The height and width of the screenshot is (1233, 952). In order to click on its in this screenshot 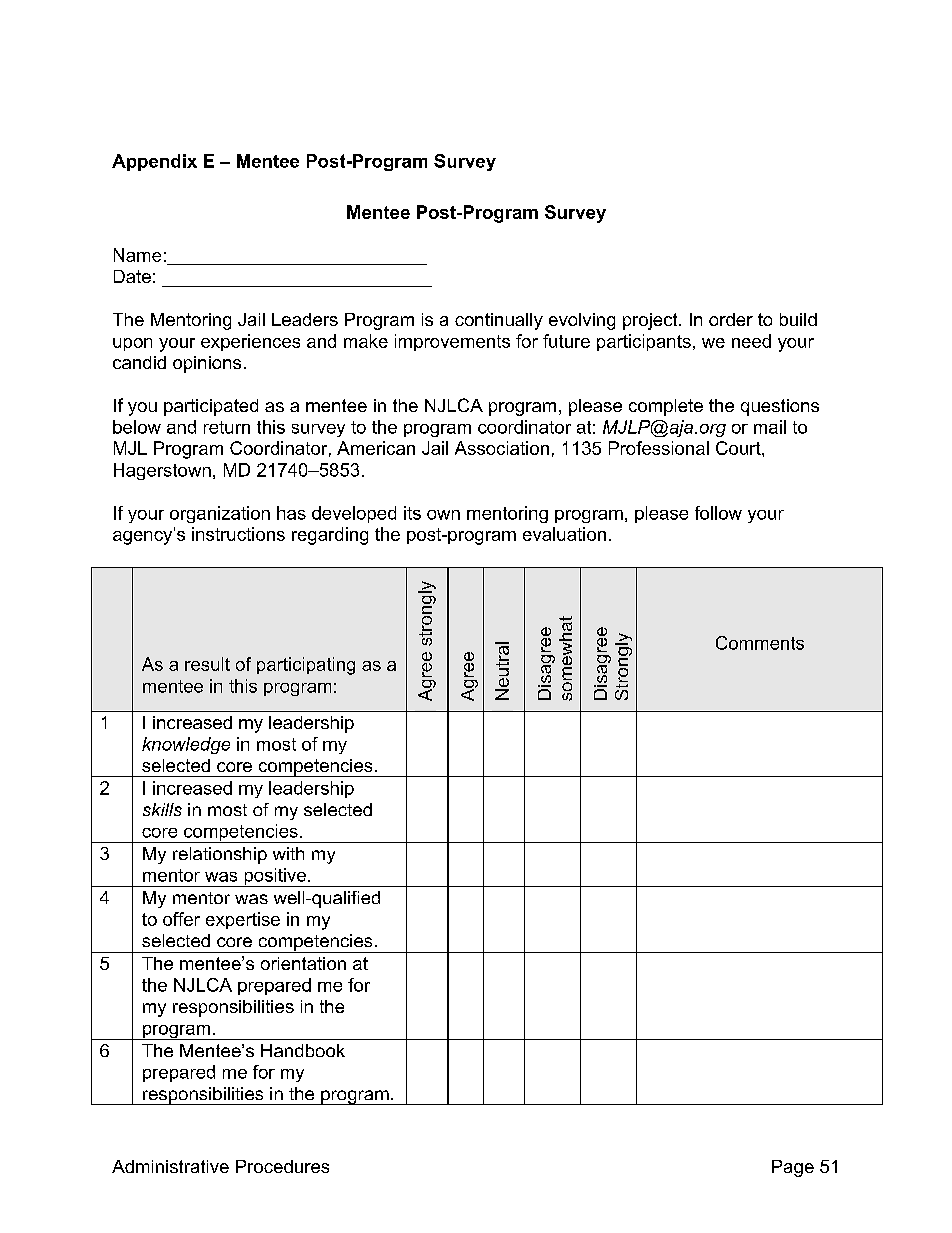, I will do `click(412, 513)`.
